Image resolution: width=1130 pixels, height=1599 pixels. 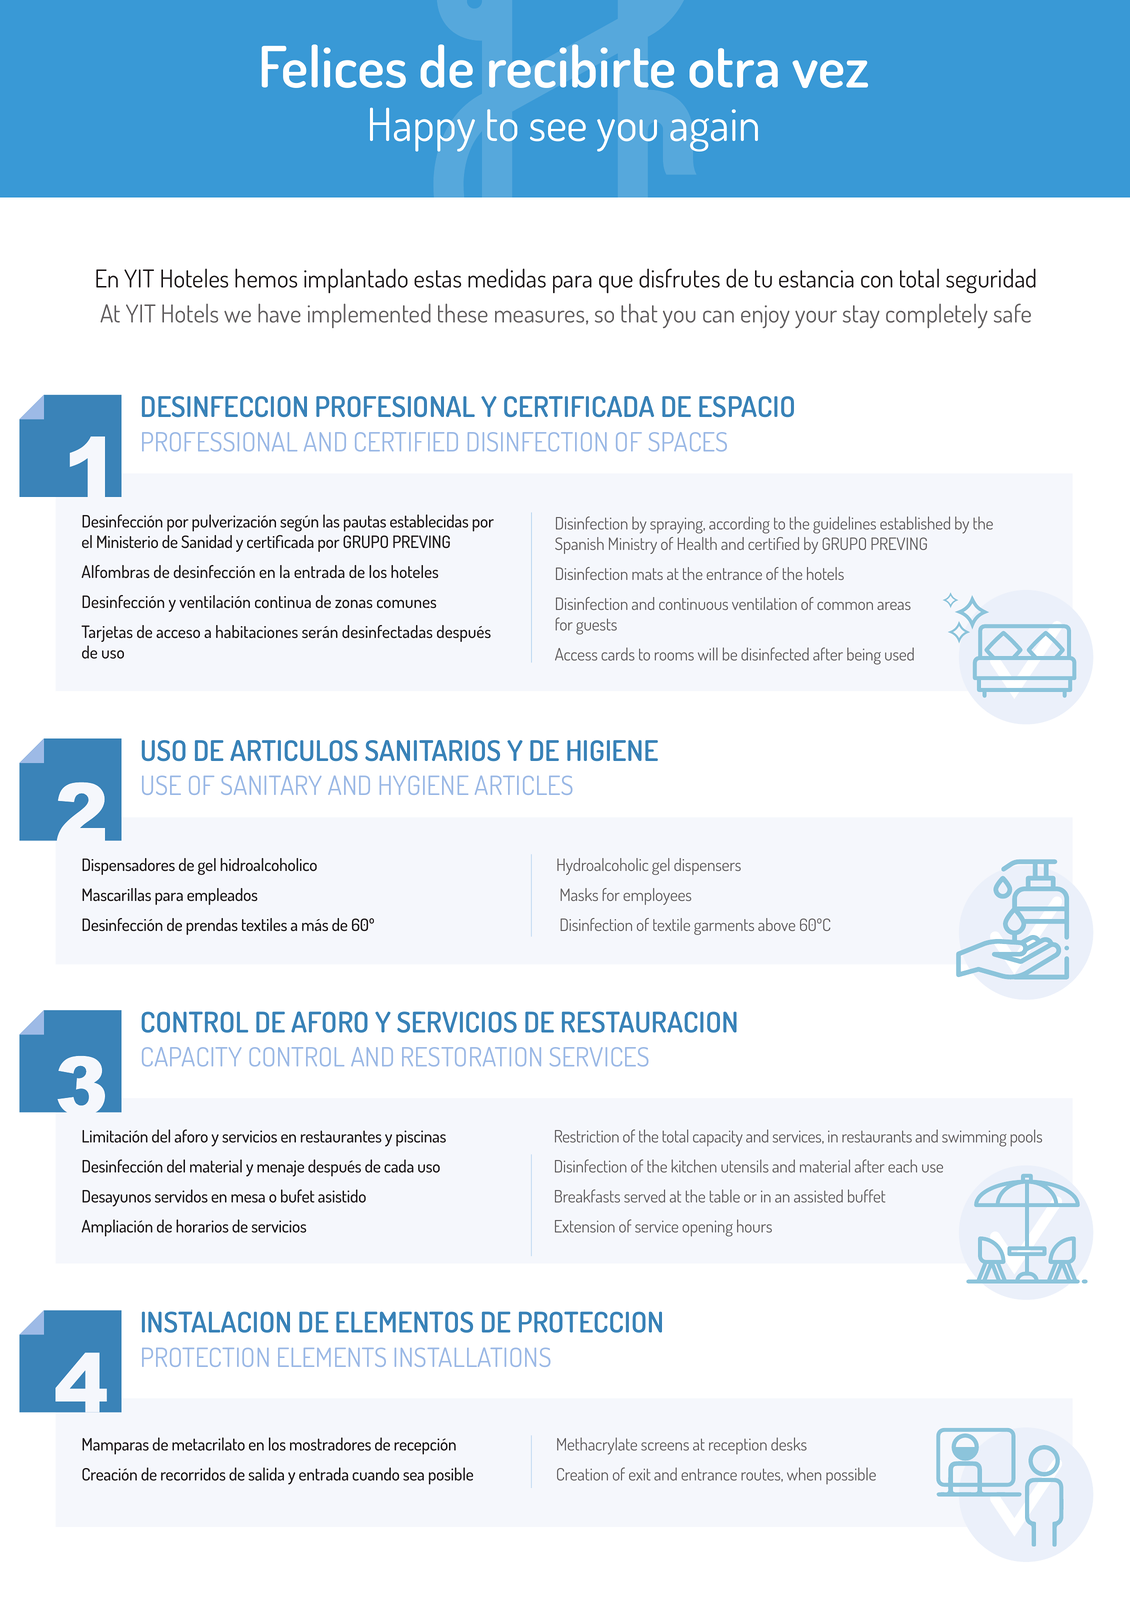 What do you see at coordinates (266, 1474) in the screenshot?
I see `salida` at bounding box center [266, 1474].
